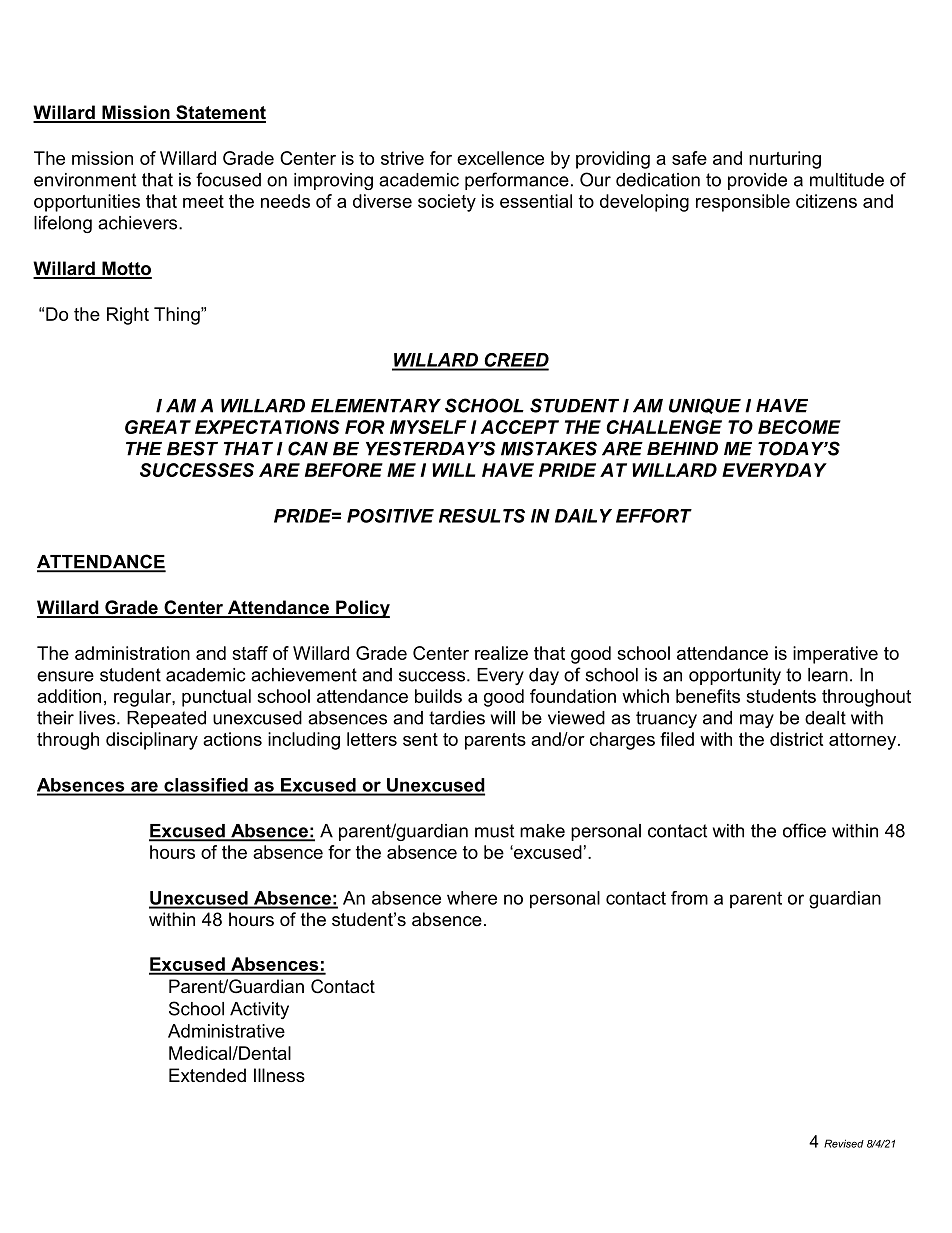 This image has height=1233, width=952. Describe the element at coordinates (785, 160) in the image. I see `nurturing` at that location.
